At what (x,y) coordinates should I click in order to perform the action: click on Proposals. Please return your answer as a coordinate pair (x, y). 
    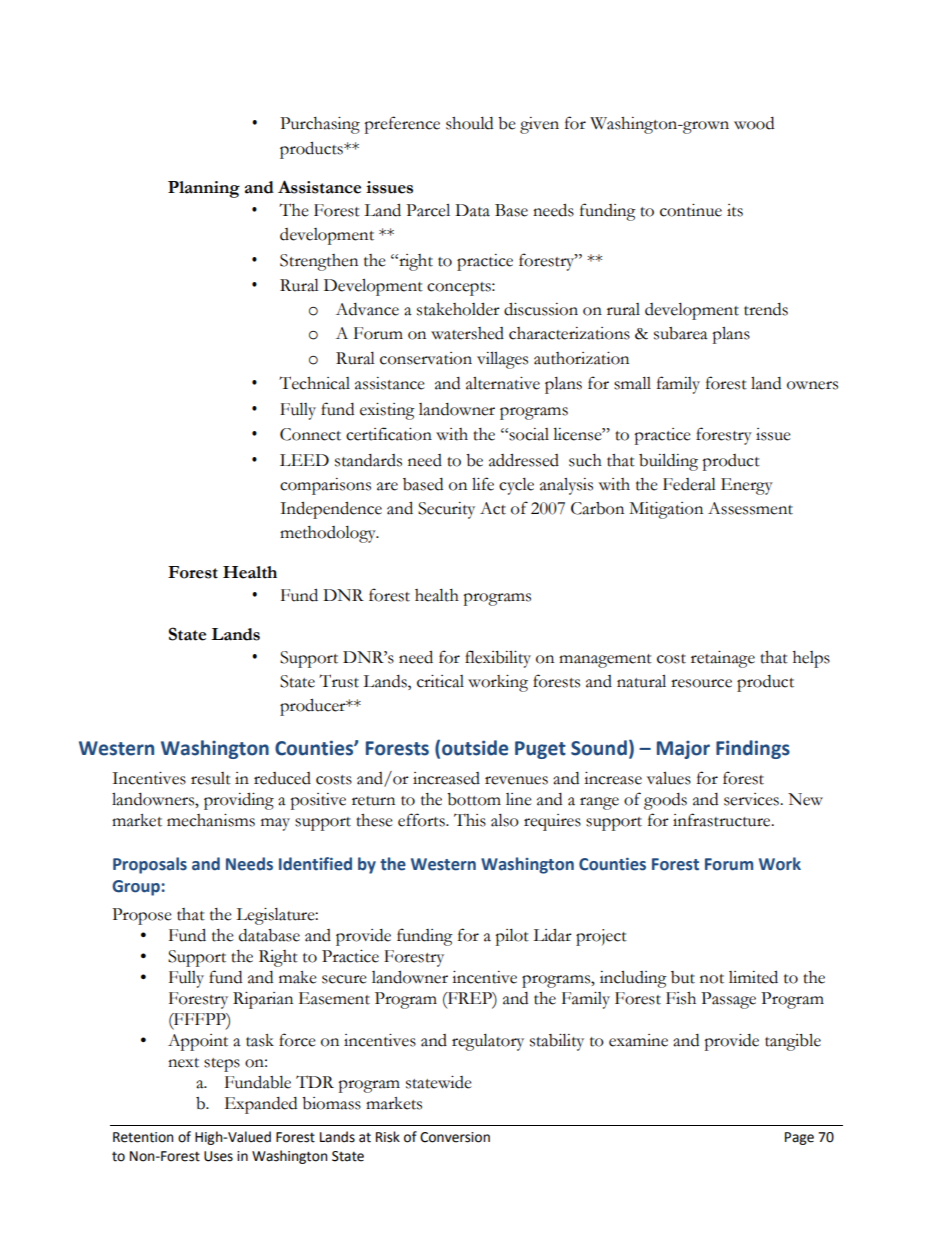
    Looking at the image, I should click on (150, 865).
